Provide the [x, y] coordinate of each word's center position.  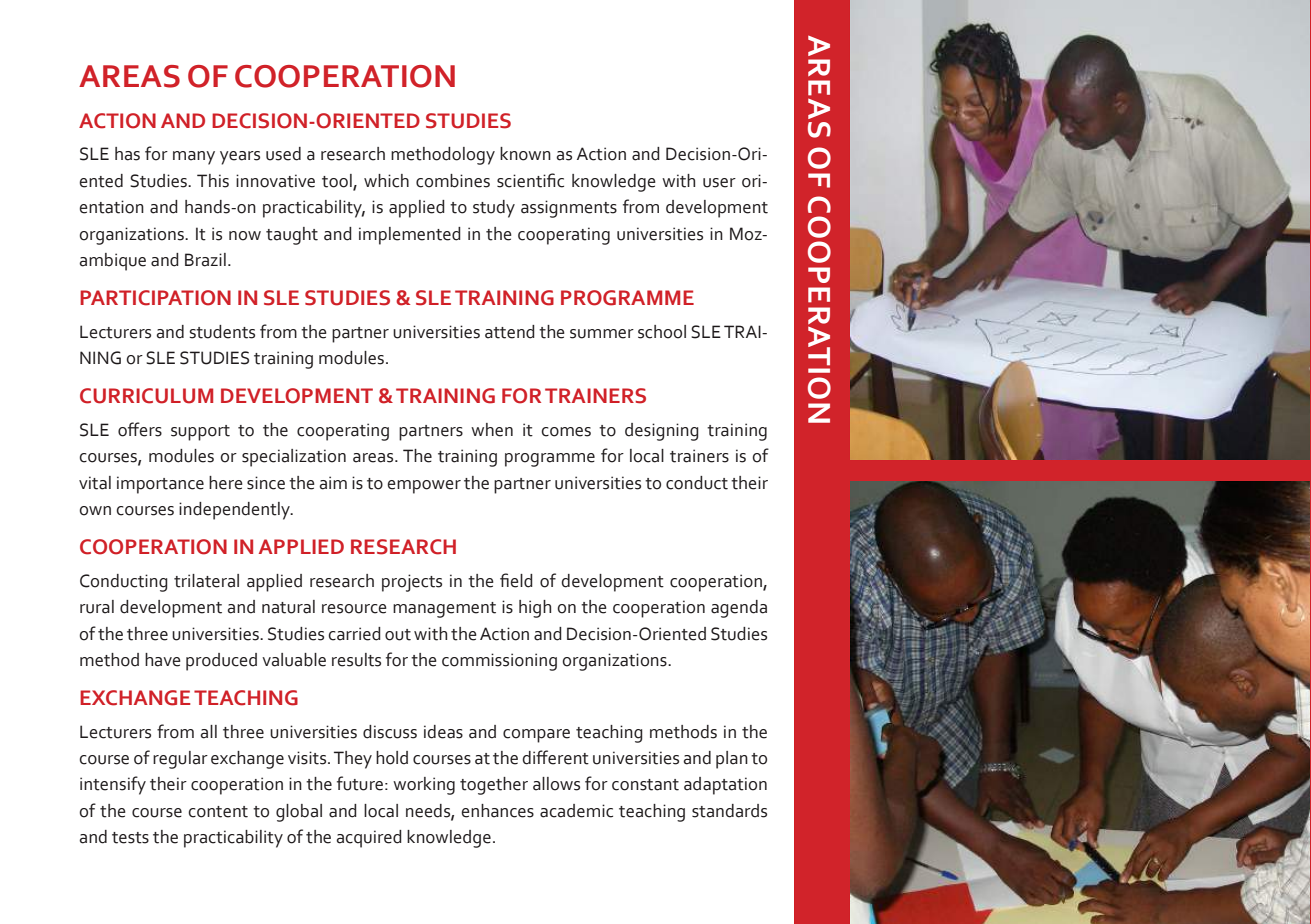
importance [160, 485]
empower [424, 487]
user [719, 183]
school [662, 332]
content [218, 812]
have [163, 660]
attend [510, 332]
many [194, 158]
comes [566, 432]
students [222, 332]
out [398, 635]
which [386, 181]
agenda [739, 609]
